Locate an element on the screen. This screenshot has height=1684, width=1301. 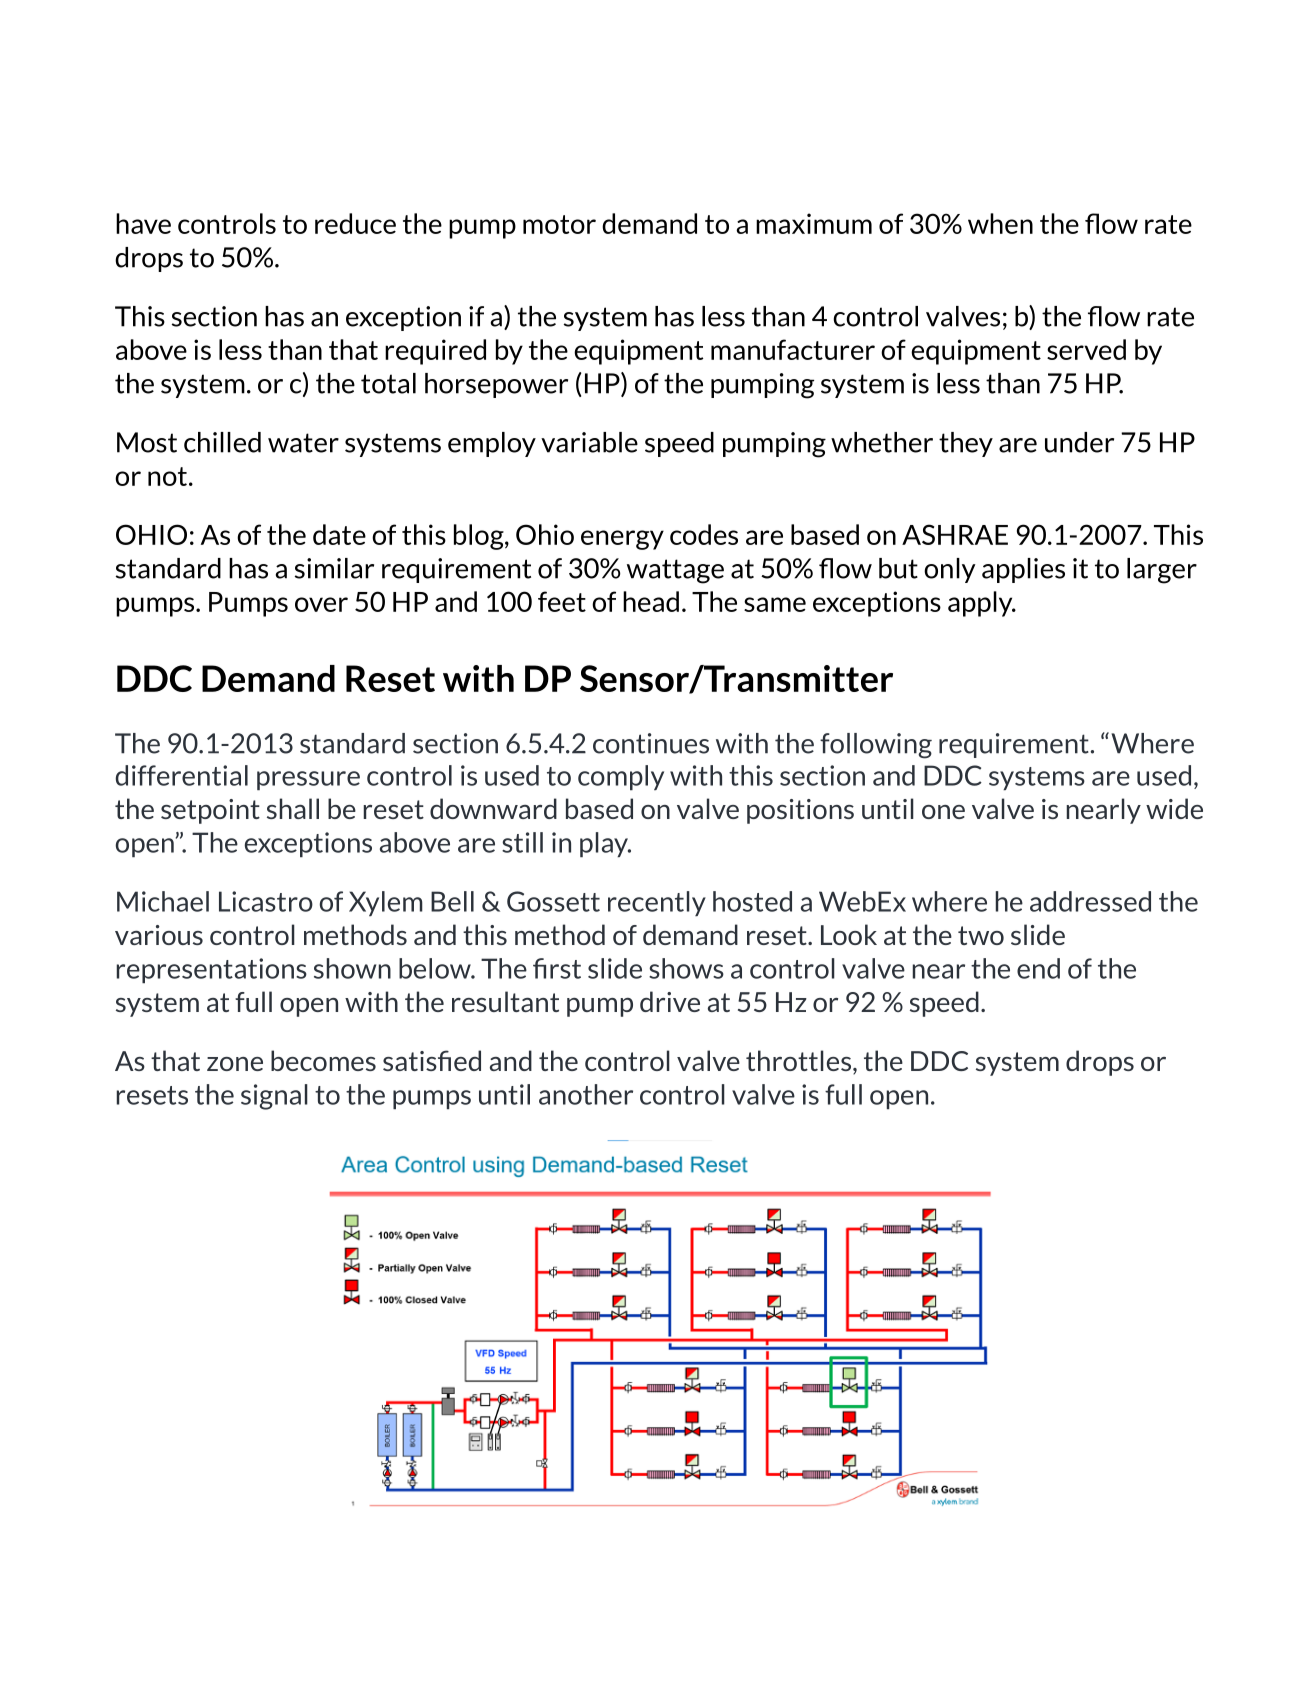
codes is located at coordinates (704, 534).
